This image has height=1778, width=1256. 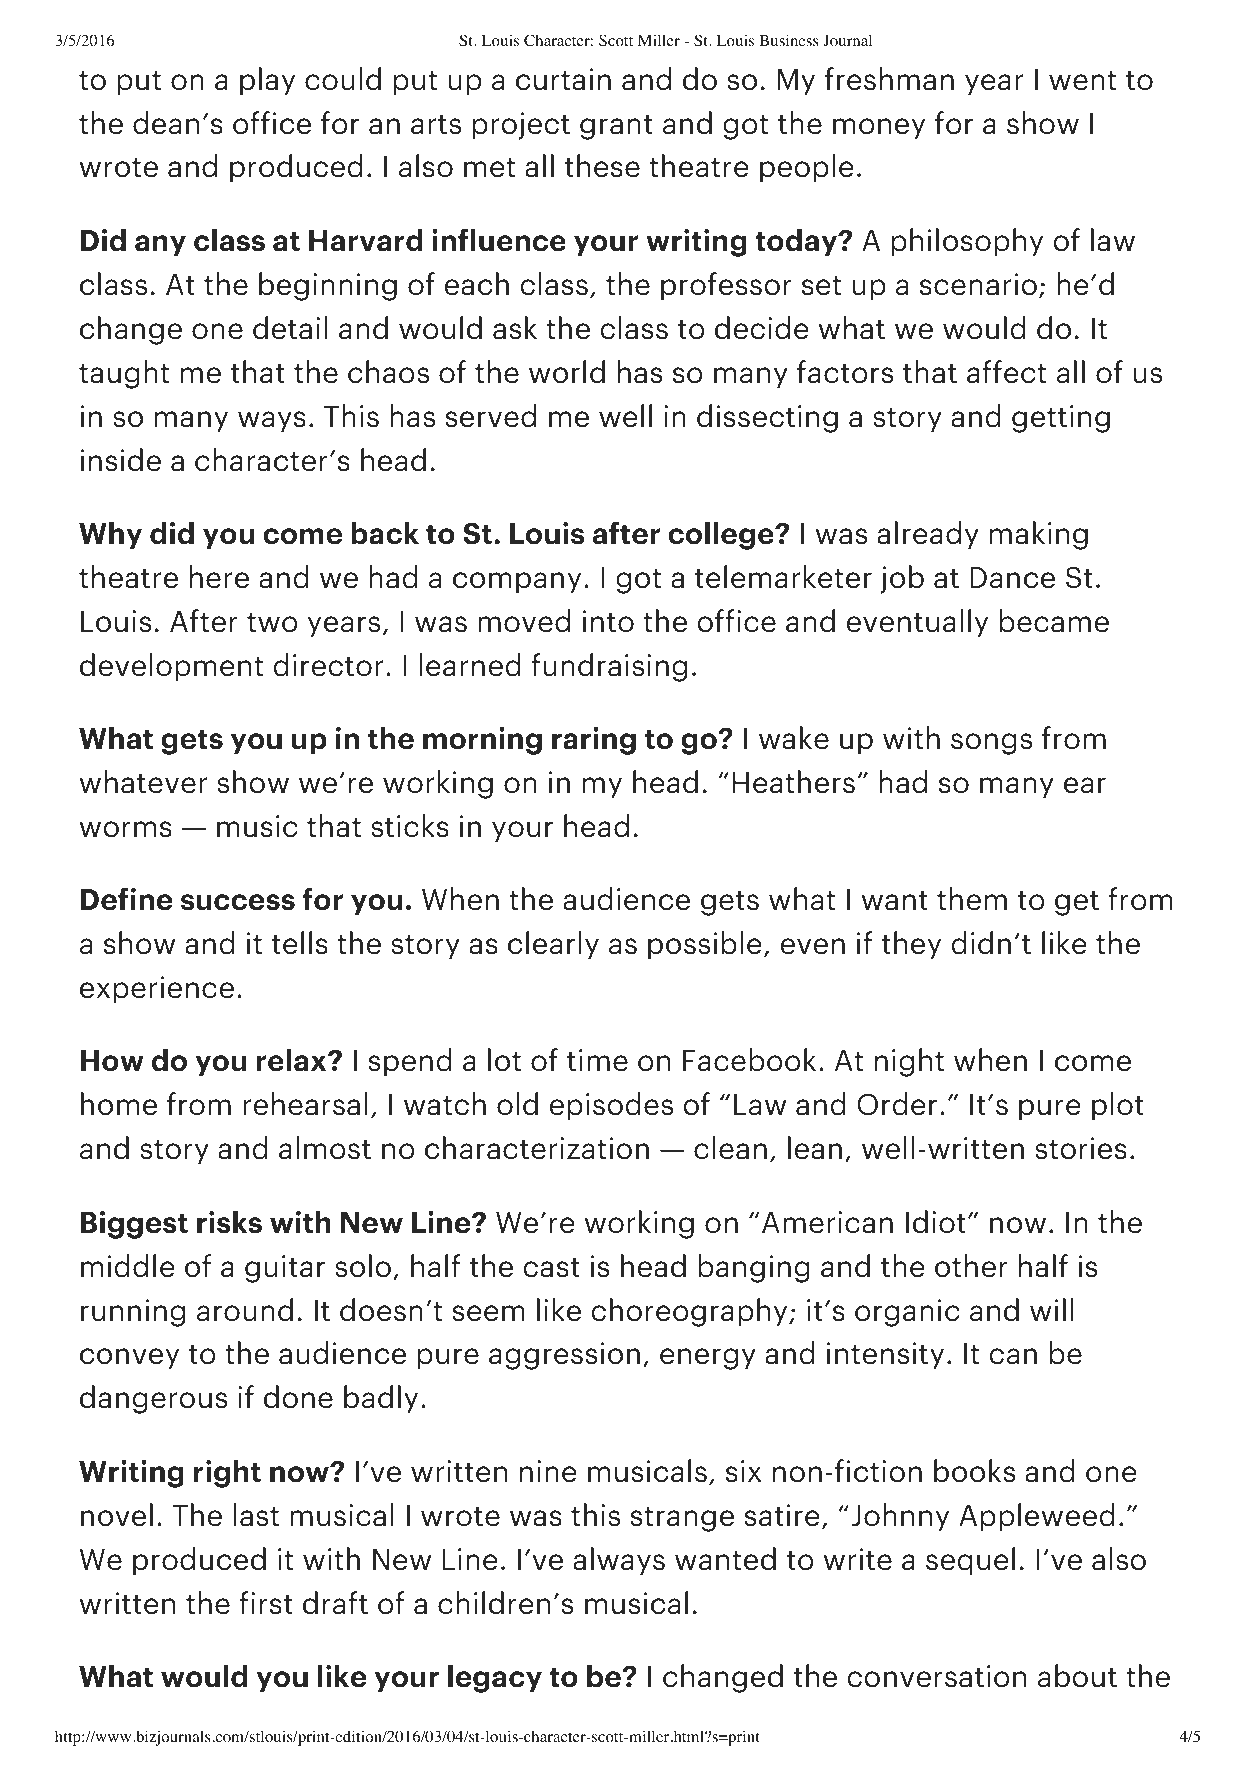 What do you see at coordinates (1082, 81) in the image?
I see `went` at bounding box center [1082, 81].
